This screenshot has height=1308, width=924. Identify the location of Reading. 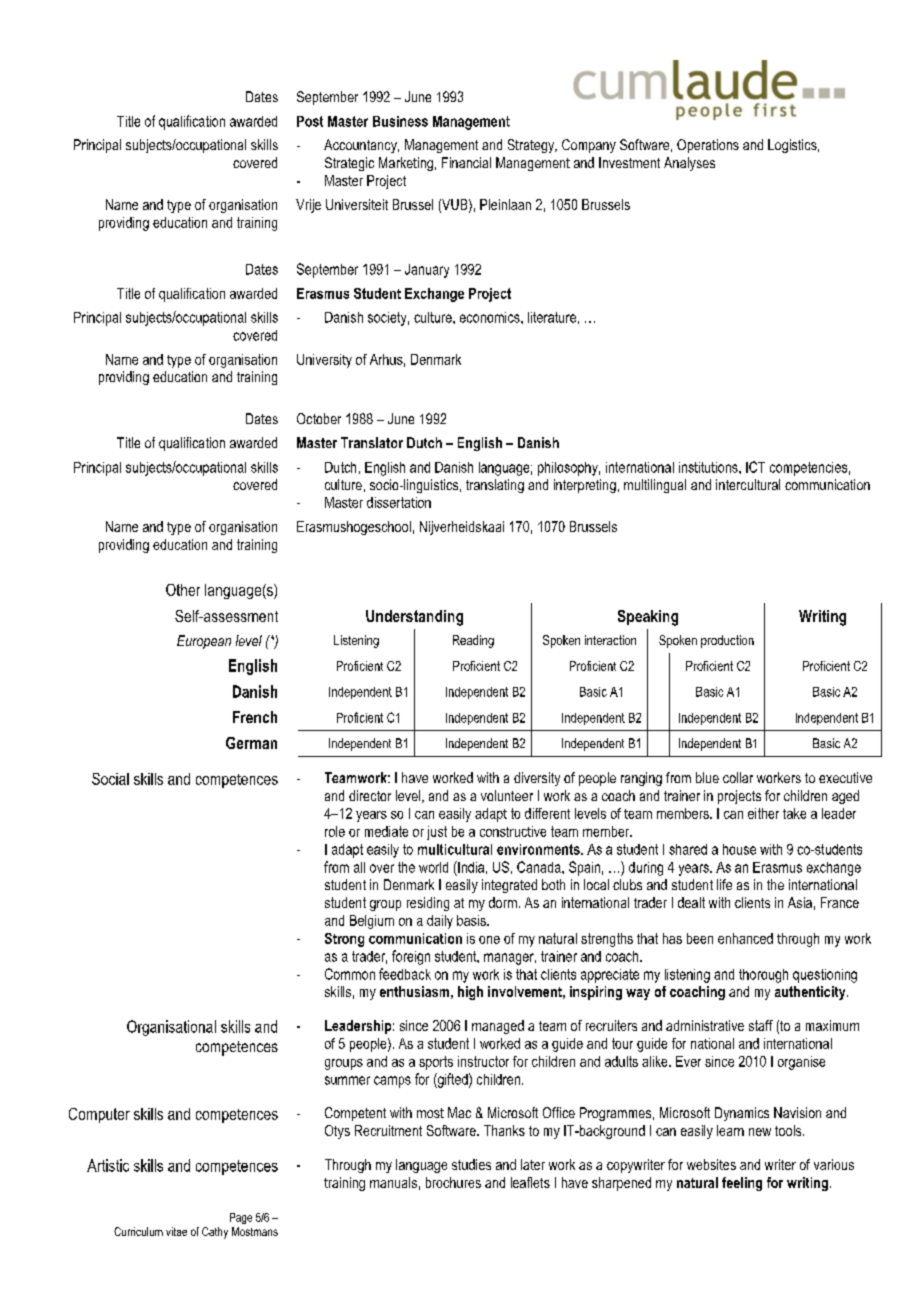
(473, 641).
